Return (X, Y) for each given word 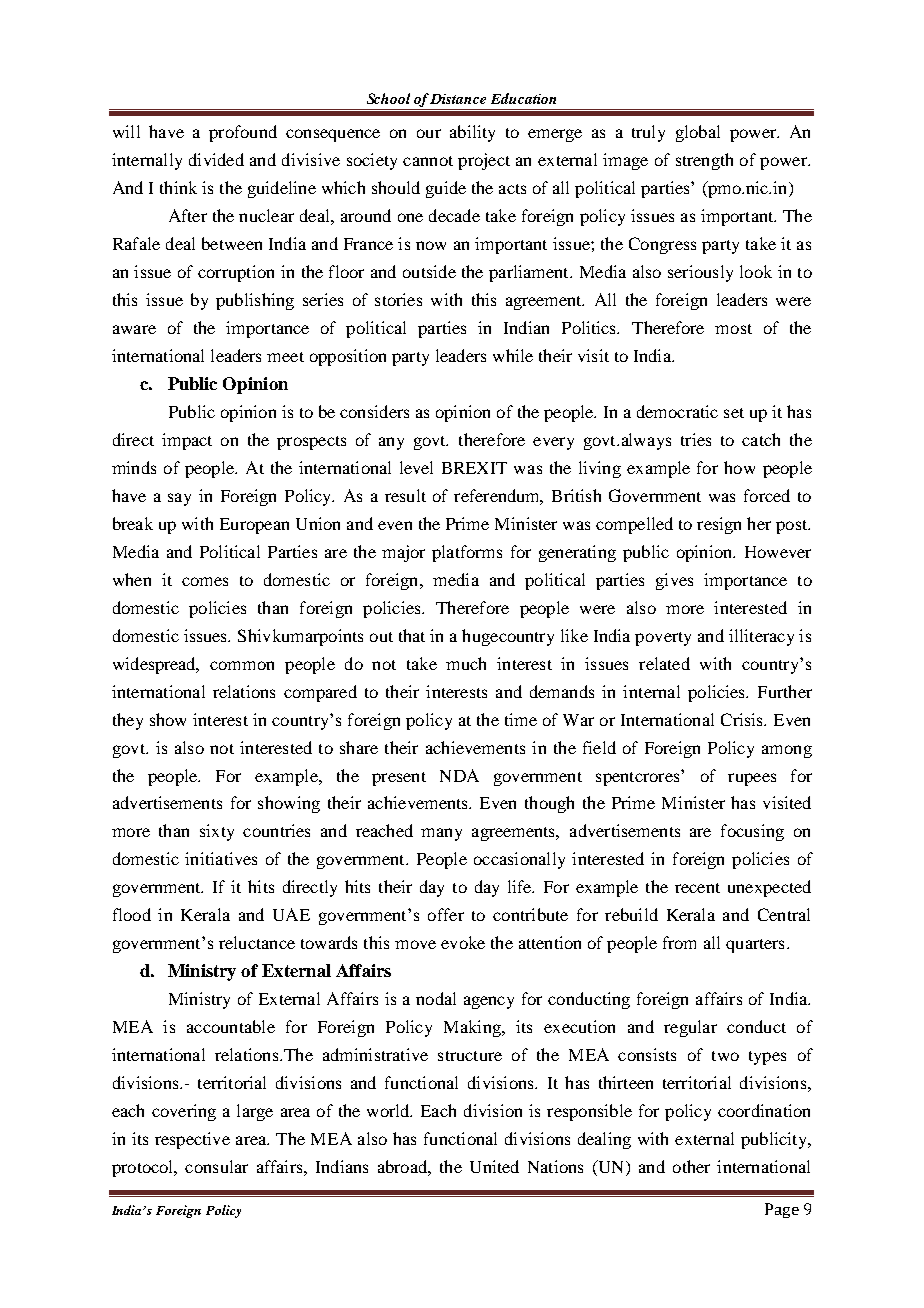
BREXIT (474, 468)
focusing (752, 832)
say (179, 499)
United (494, 1166)
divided (216, 159)
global (698, 133)
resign (719, 525)
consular (216, 1166)
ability (472, 133)
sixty (217, 832)
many (441, 834)
